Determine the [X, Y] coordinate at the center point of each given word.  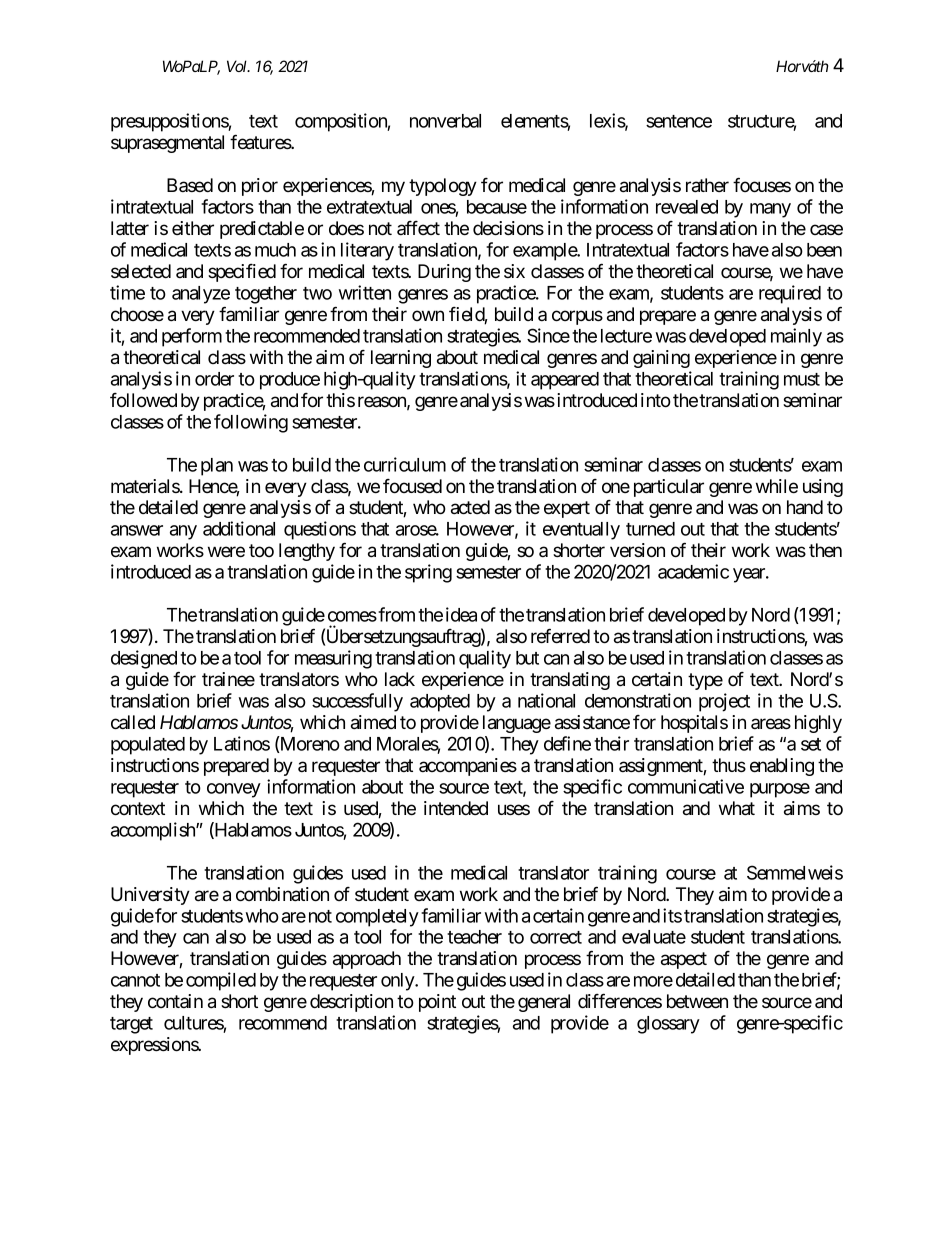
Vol [238, 66]
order [214, 379]
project [724, 702]
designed [144, 659]
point [437, 1003]
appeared [565, 381]
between [697, 1001]
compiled [221, 981]
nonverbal [445, 121]
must [802, 379]
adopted [440, 703]
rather [707, 185]
